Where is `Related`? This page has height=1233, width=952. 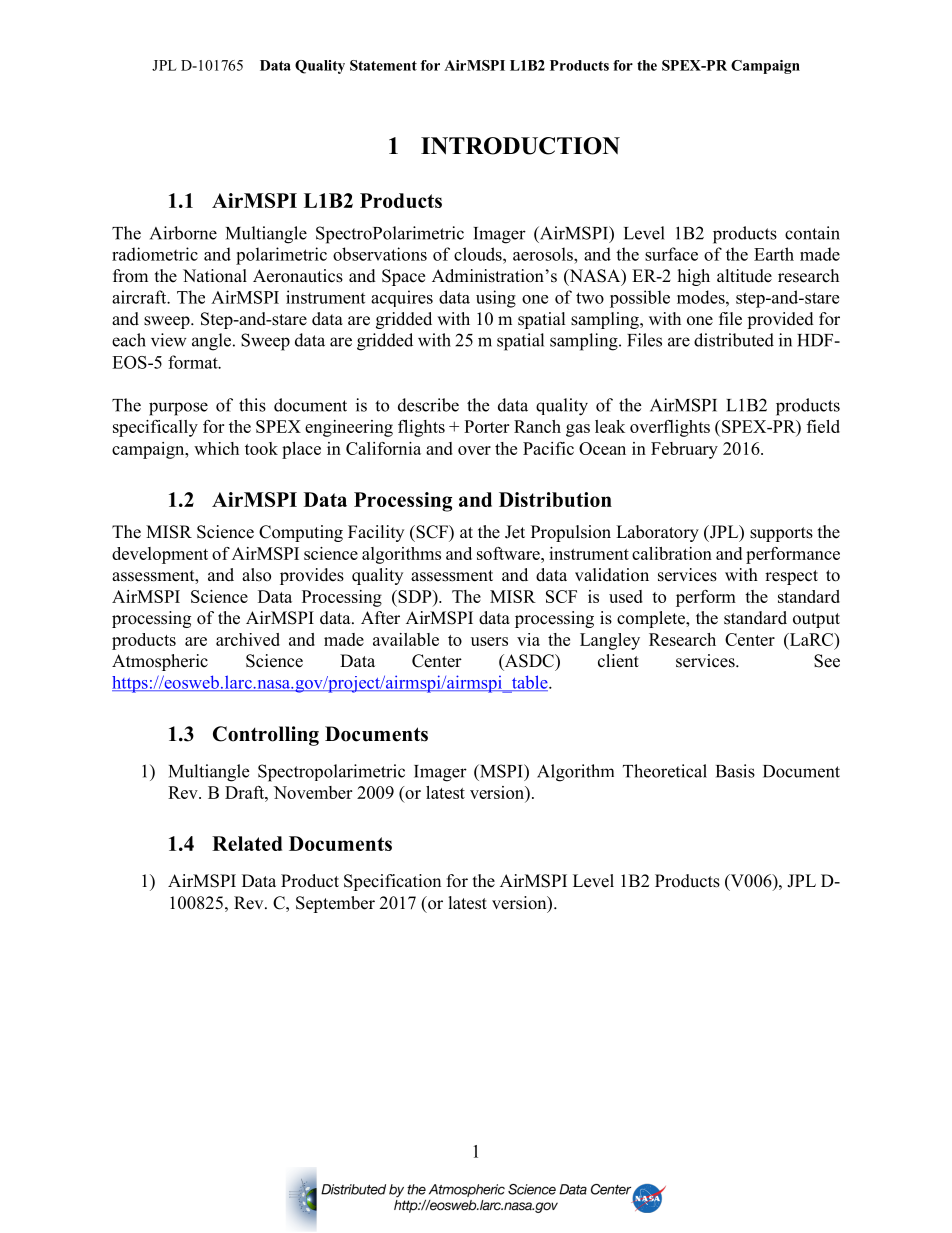
Related is located at coordinates (247, 843).
